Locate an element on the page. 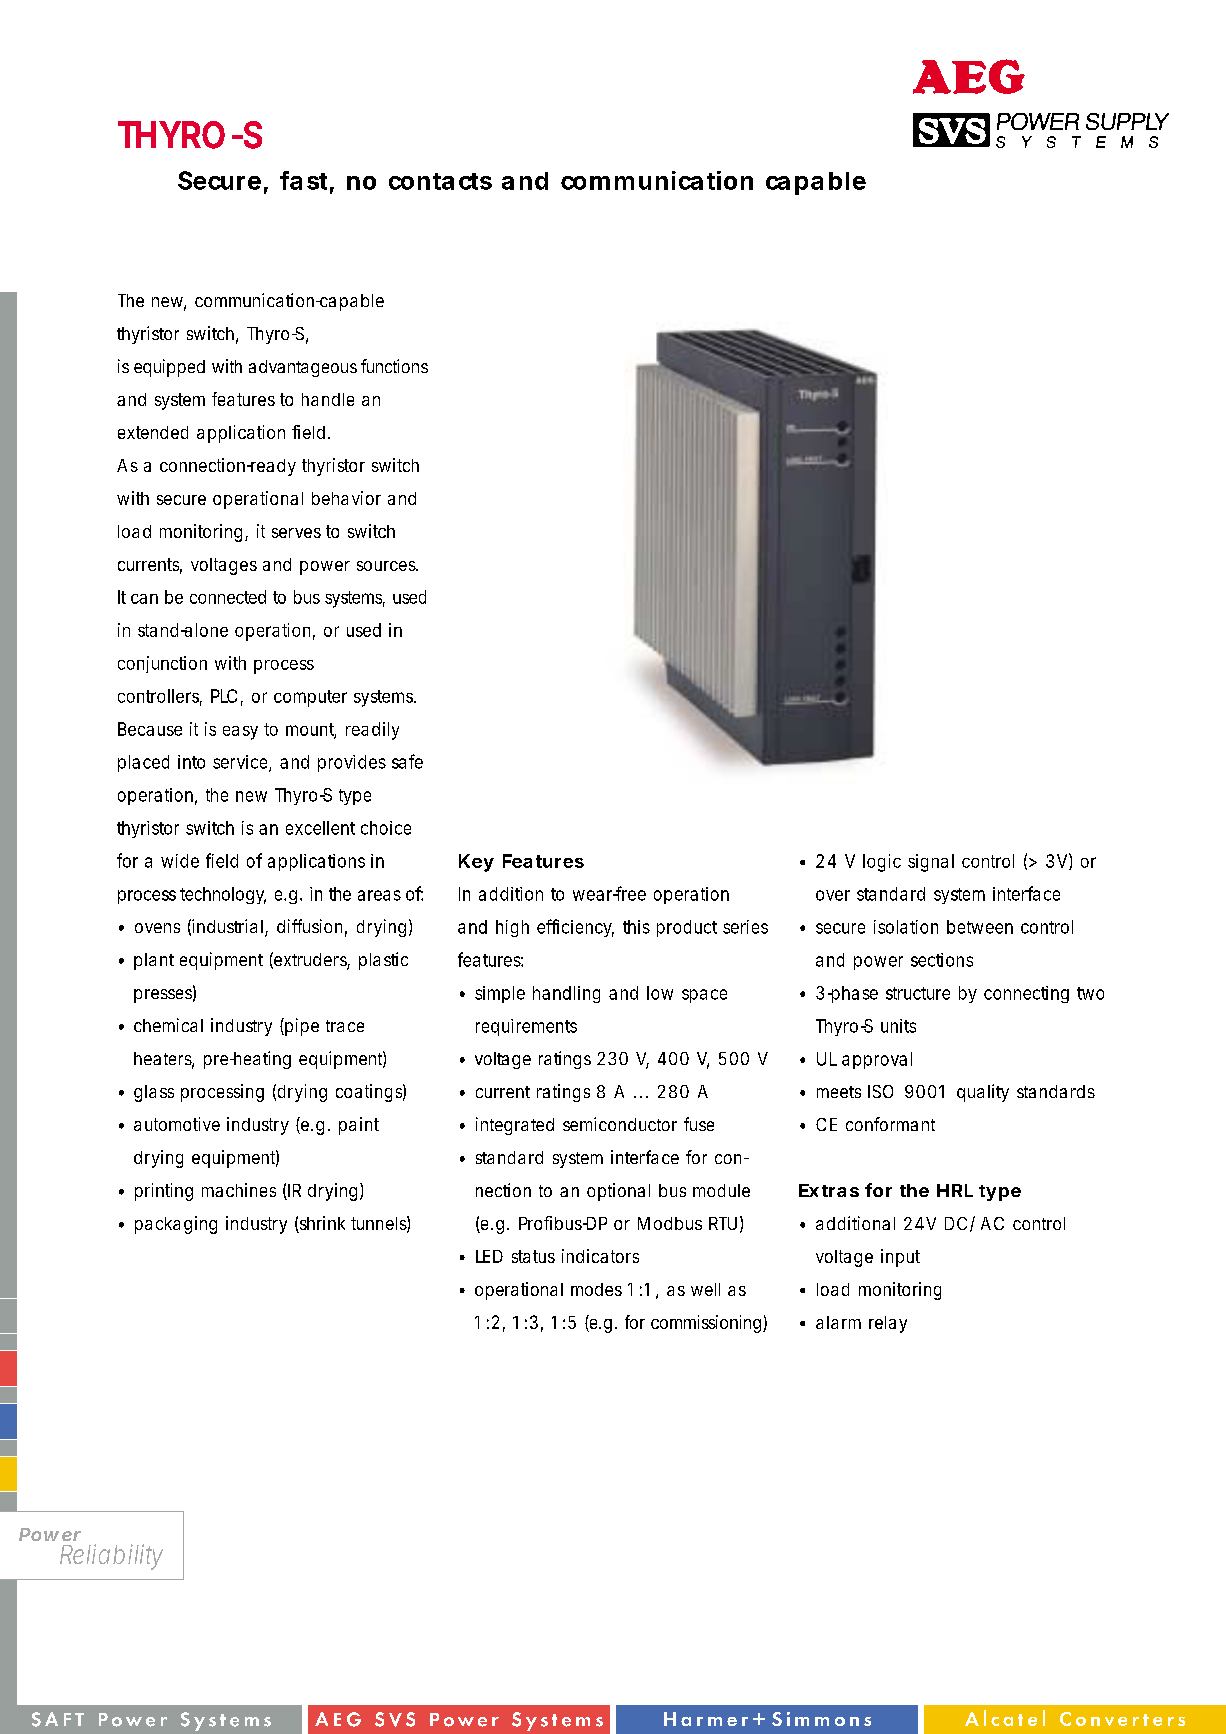 Image resolution: width=1226 pixels, height=1734 pixels. Simmons is located at coordinates (821, 1719).
